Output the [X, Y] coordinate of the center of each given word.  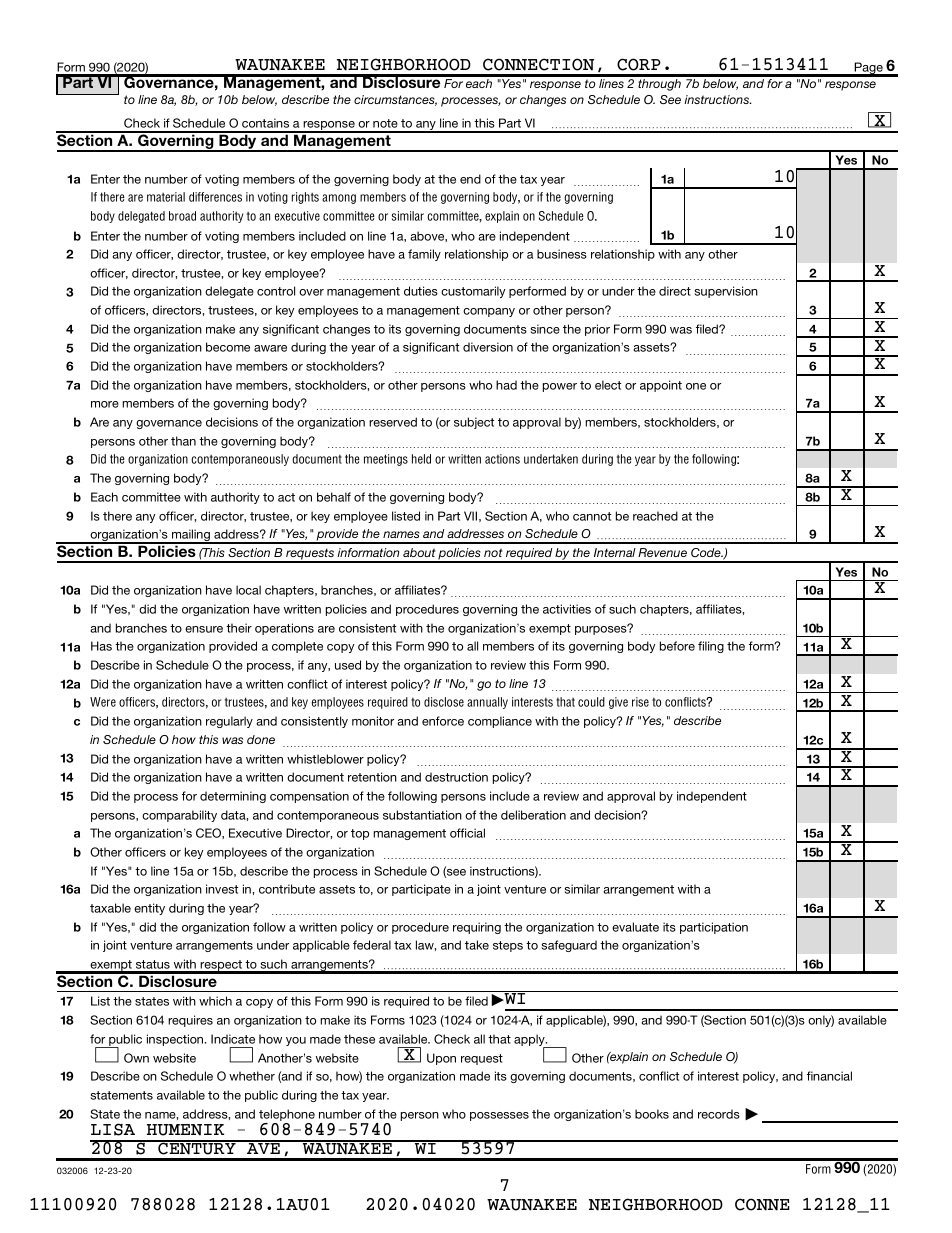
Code [707, 552]
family [424, 255]
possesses [499, 1116]
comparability [179, 816]
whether [252, 1076]
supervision [726, 292]
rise [640, 702]
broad [182, 216]
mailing [191, 536]
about [419, 552]
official [467, 833]
